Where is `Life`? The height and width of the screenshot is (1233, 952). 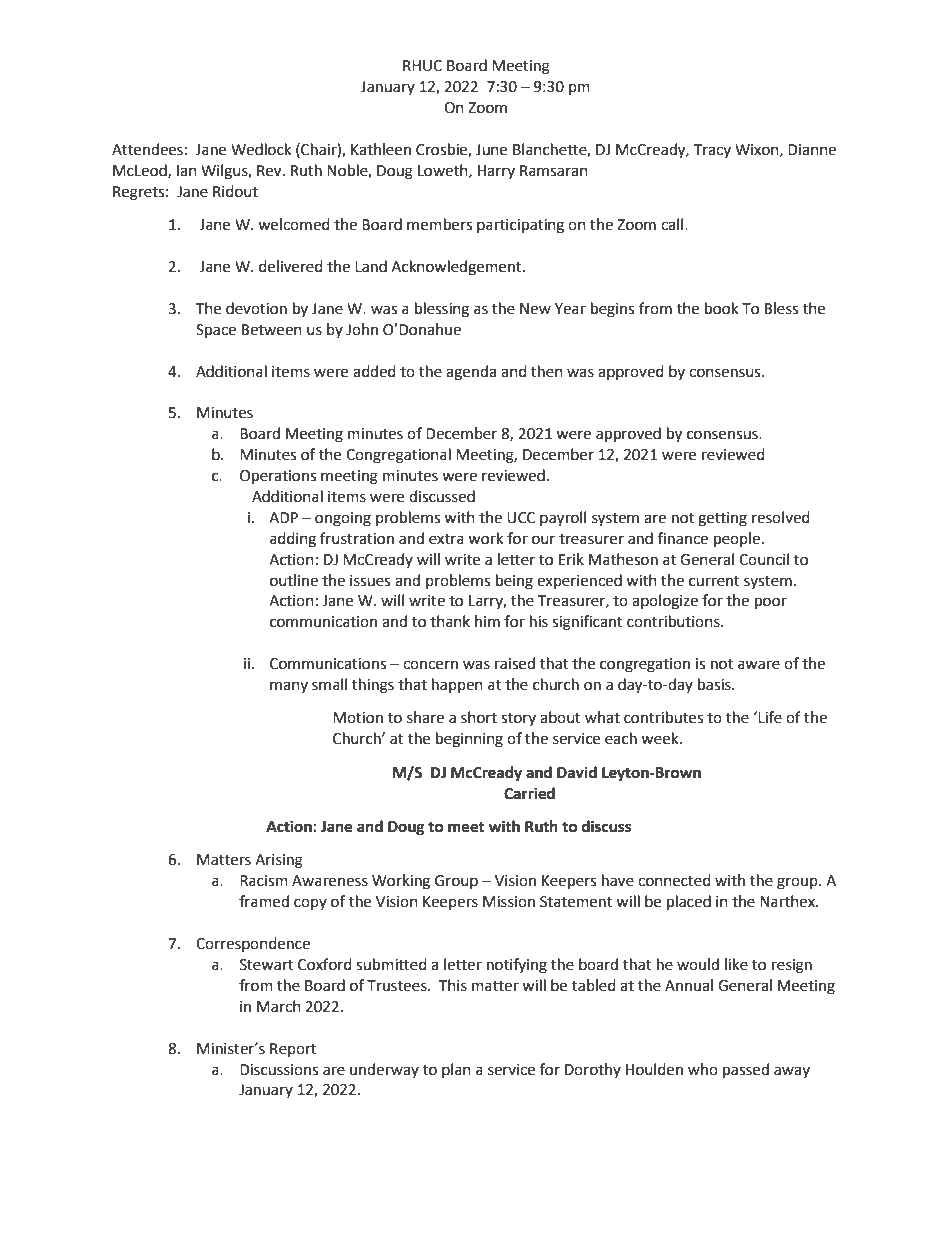 Life is located at coordinates (769, 717).
